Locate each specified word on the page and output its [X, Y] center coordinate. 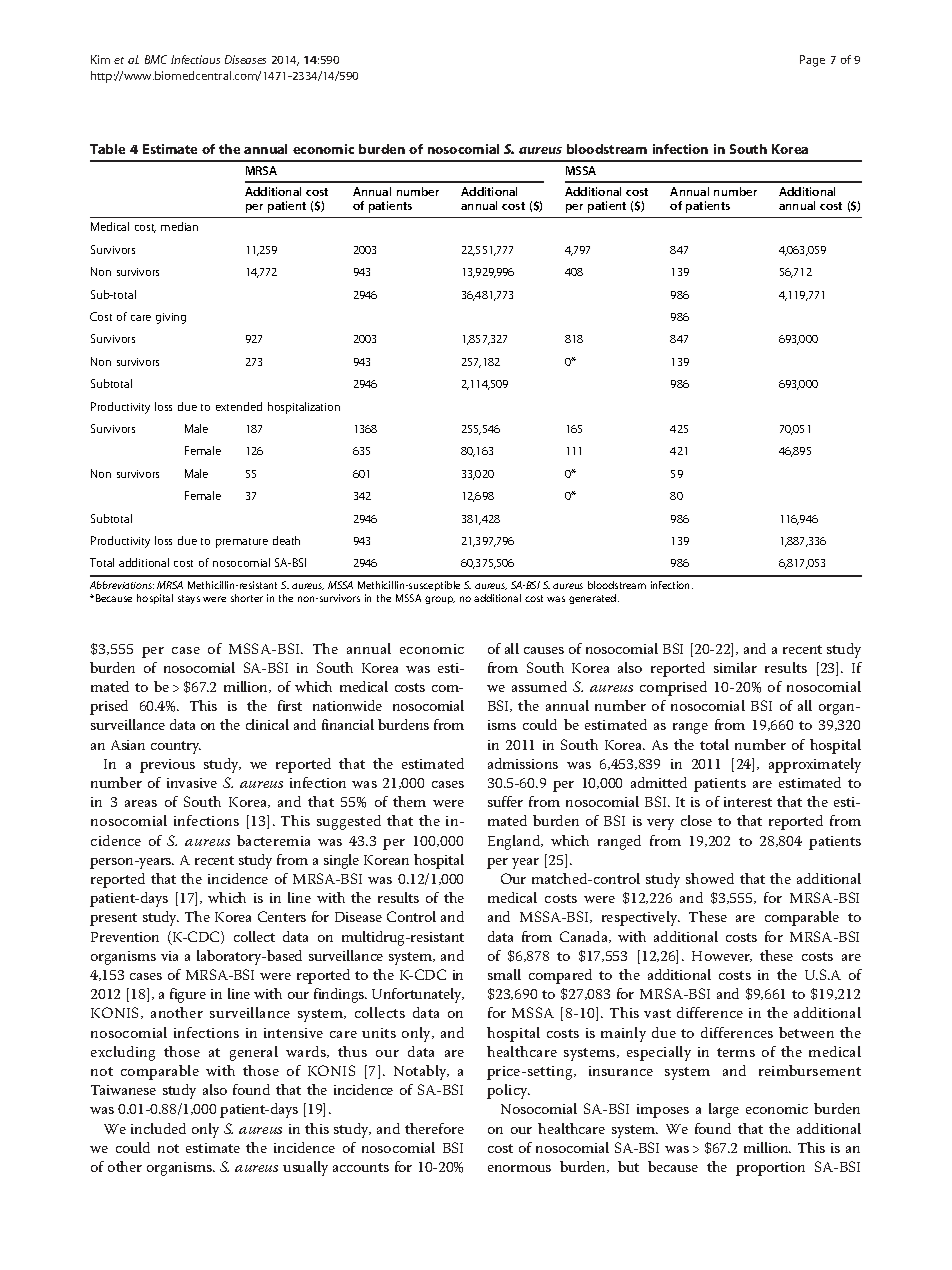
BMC [156, 59]
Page [812, 61]
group [440, 600]
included [158, 1128]
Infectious [195, 59]
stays [189, 599]
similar [735, 667]
